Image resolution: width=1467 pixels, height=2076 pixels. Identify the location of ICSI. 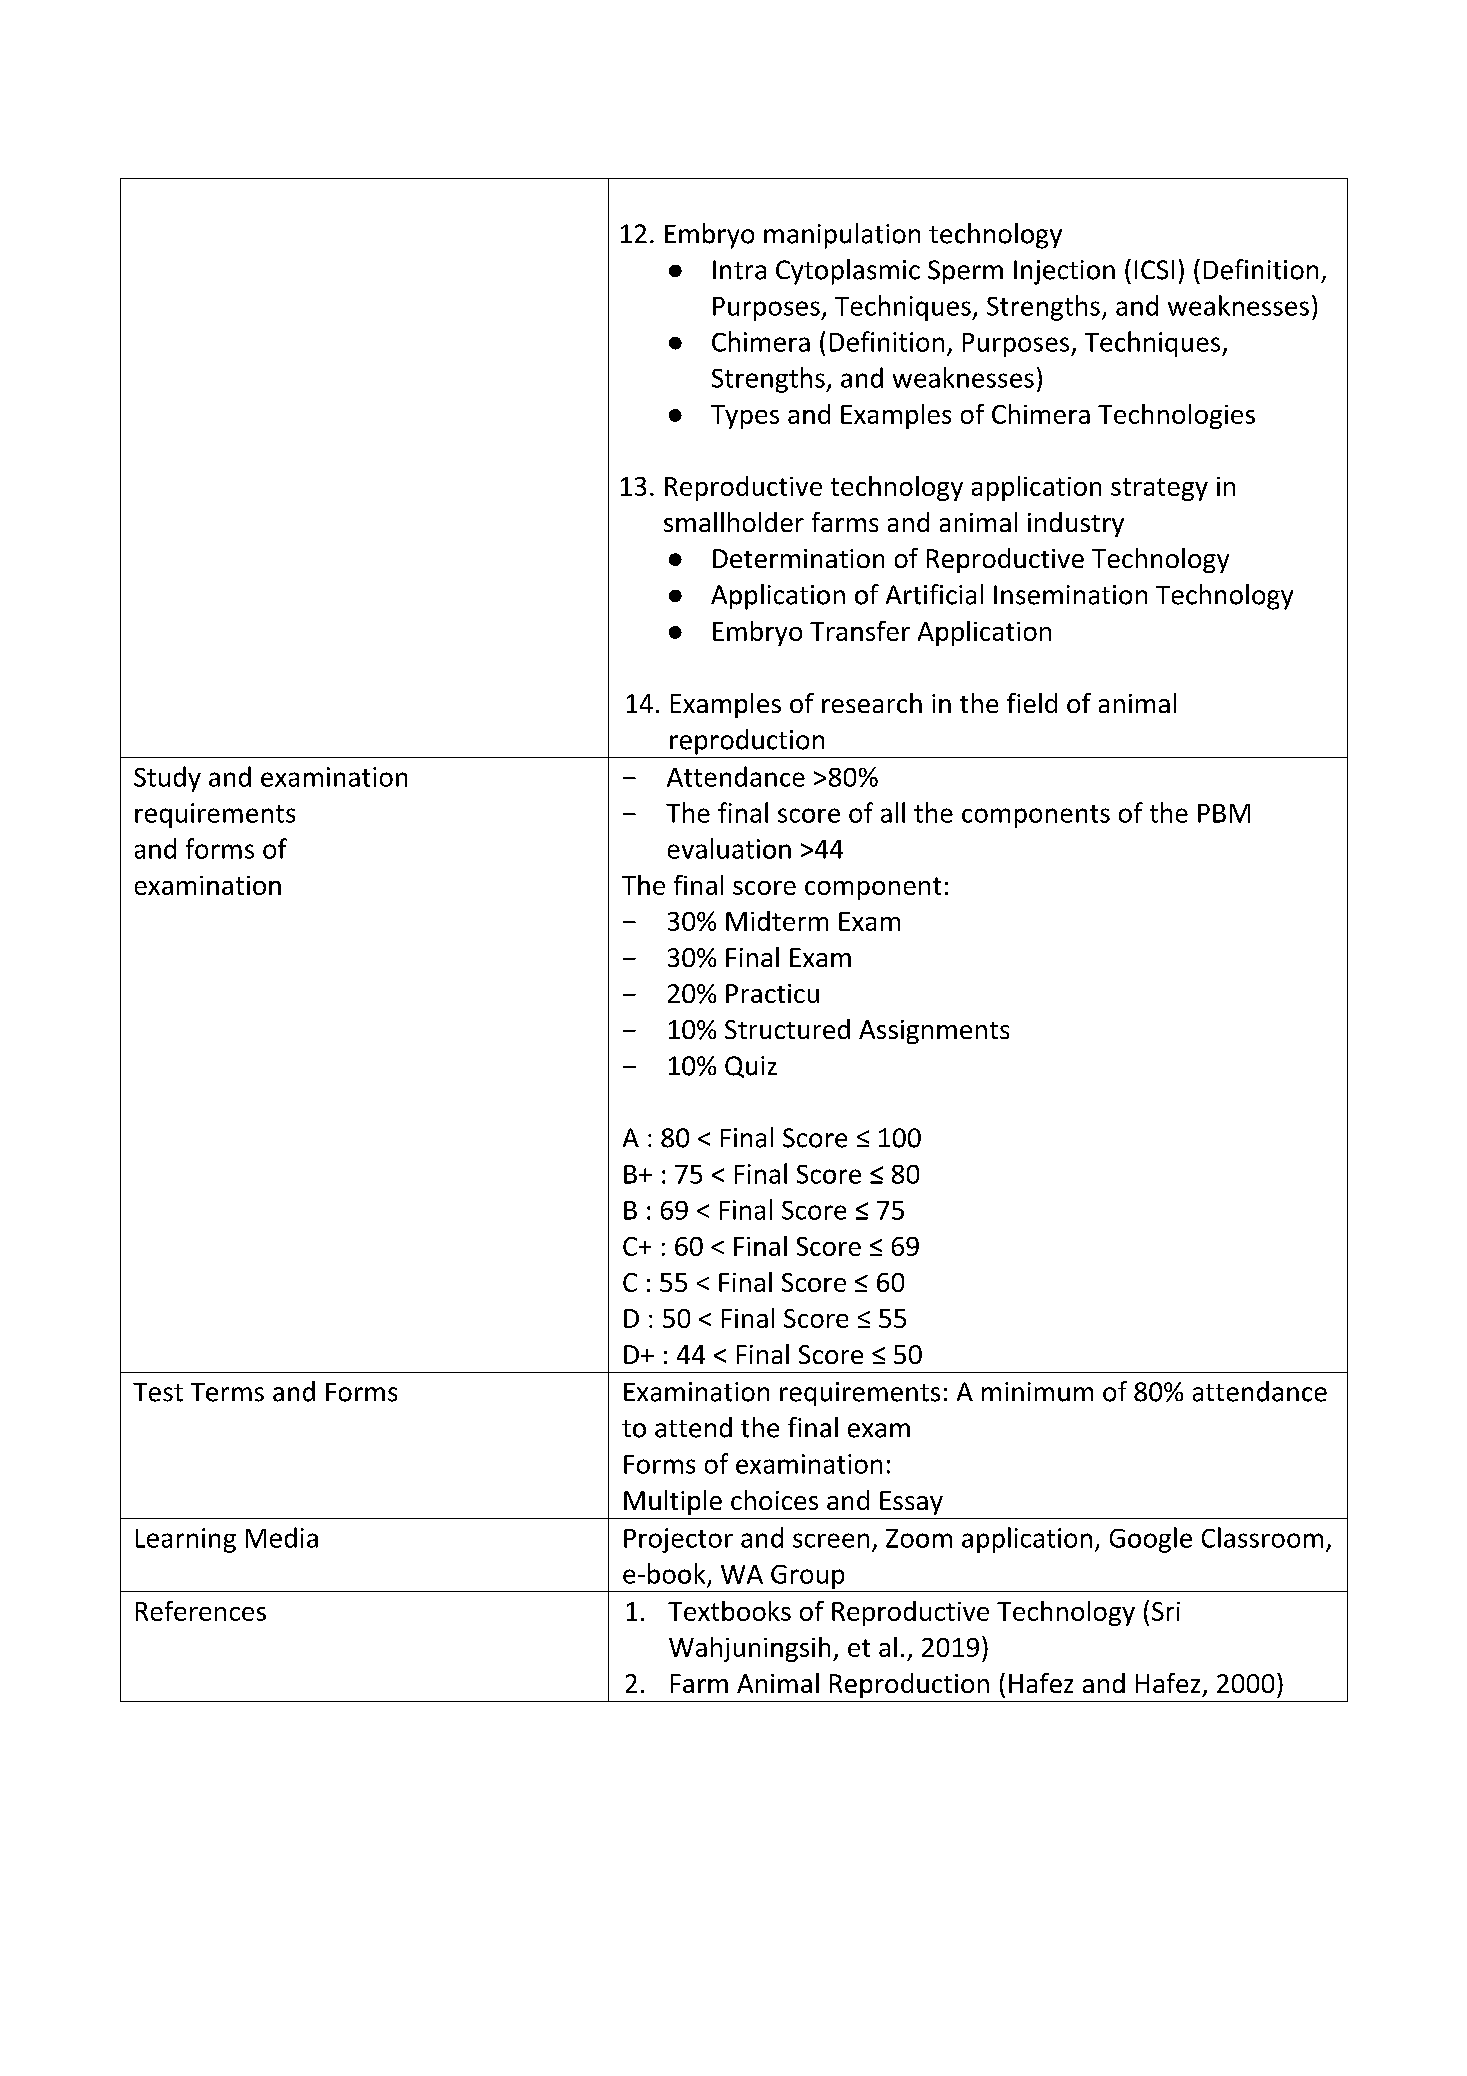
(1154, 270).
